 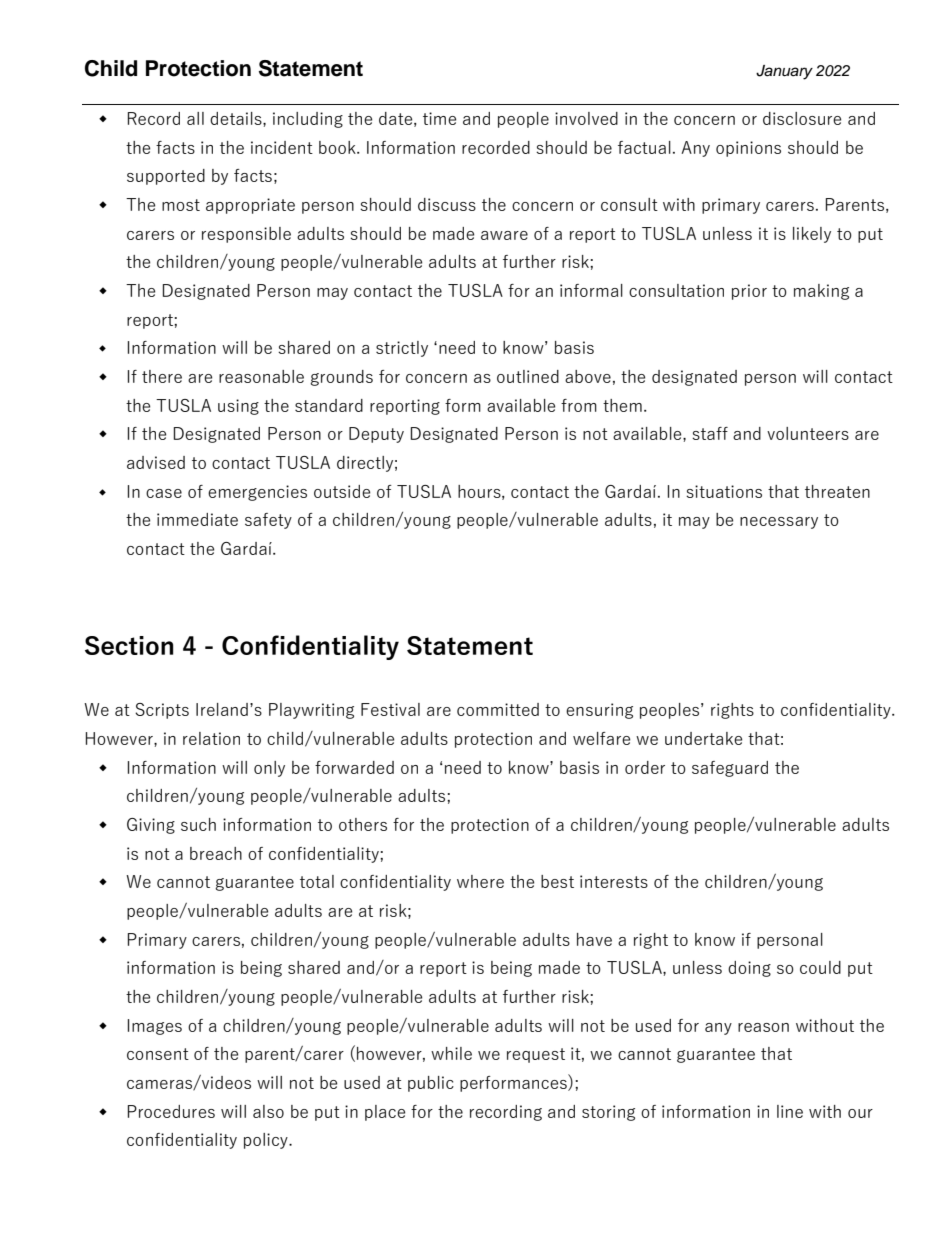 I want to click on public, so click(x=431, y=1084).
